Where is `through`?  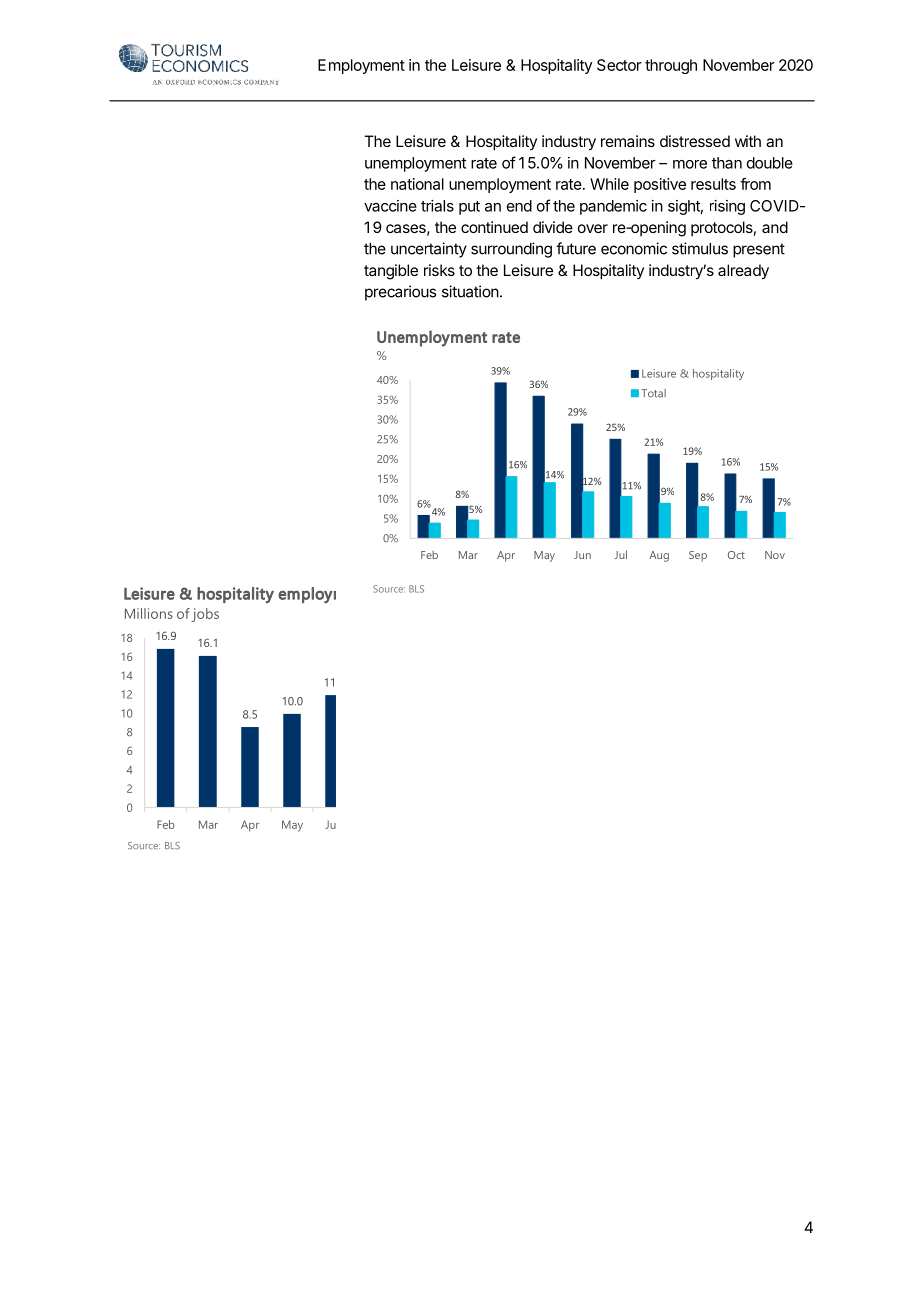
through is located at coordinates (671, 66).
